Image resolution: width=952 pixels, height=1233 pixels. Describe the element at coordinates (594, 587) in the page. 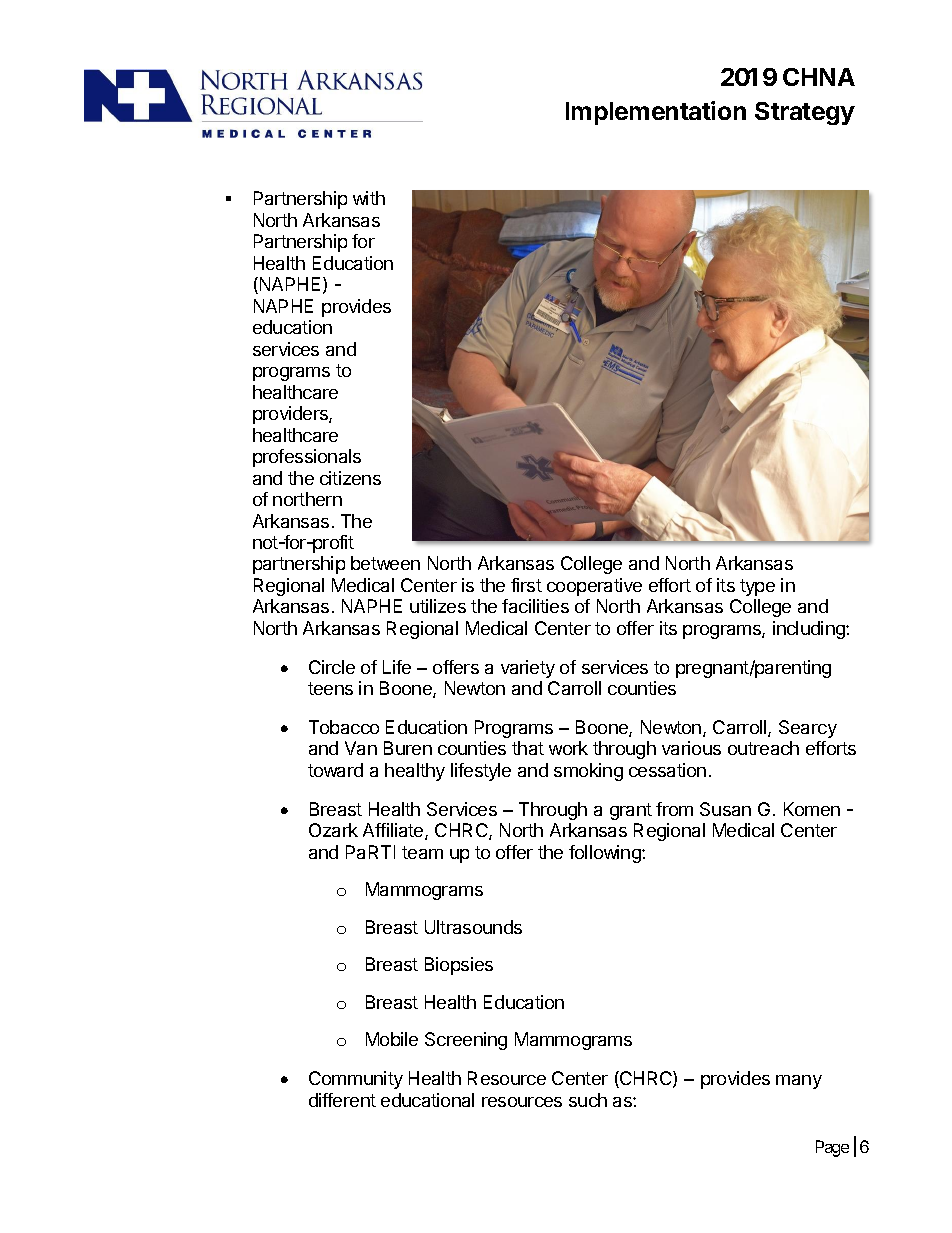

I see `cooperative` at that location.
